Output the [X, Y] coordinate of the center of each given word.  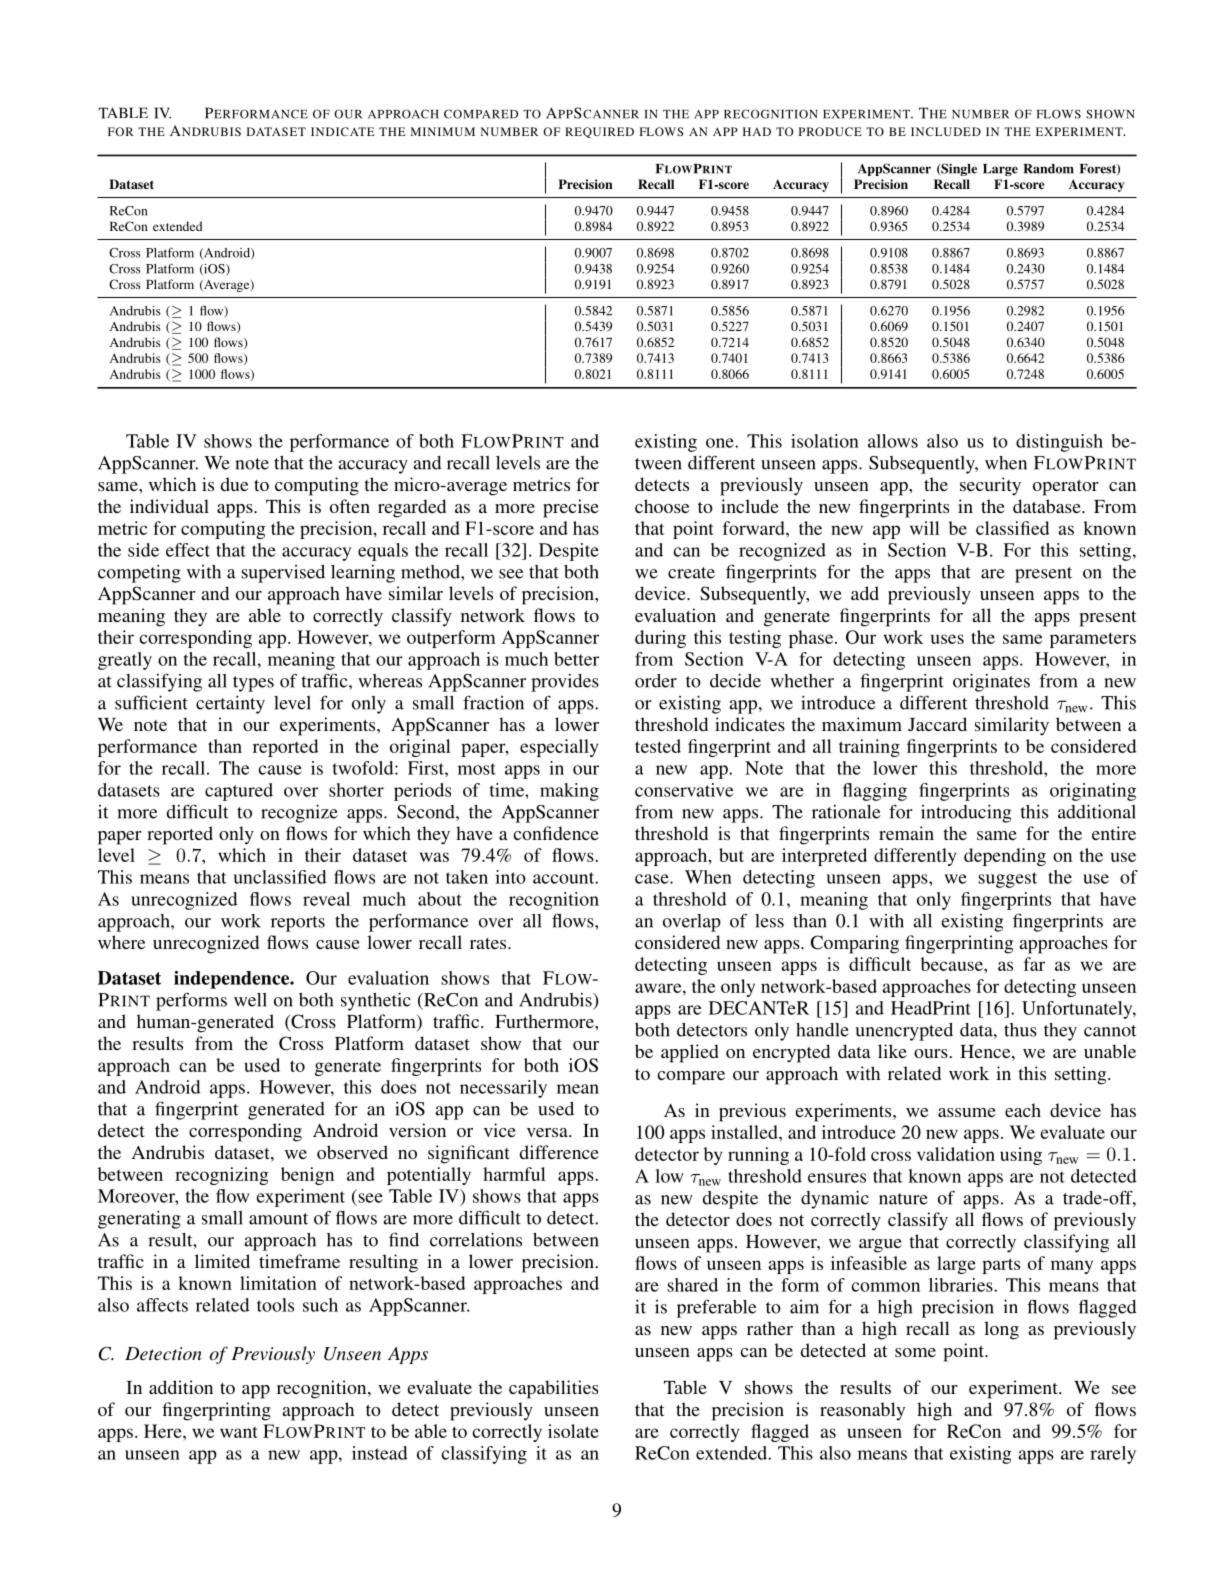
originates [991, 683]
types [253, 684]
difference [559, 1152]
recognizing [222, 1176]
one [721, 443]
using [1021, 1156]
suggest [1007, 880]
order [656, 681]
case [653, 879]
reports [298, 924]
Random [1049, 169]
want [239, 1432]
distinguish [1059, 443]
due [234, 484]
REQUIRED [599, 132]
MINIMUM [443, 131]
